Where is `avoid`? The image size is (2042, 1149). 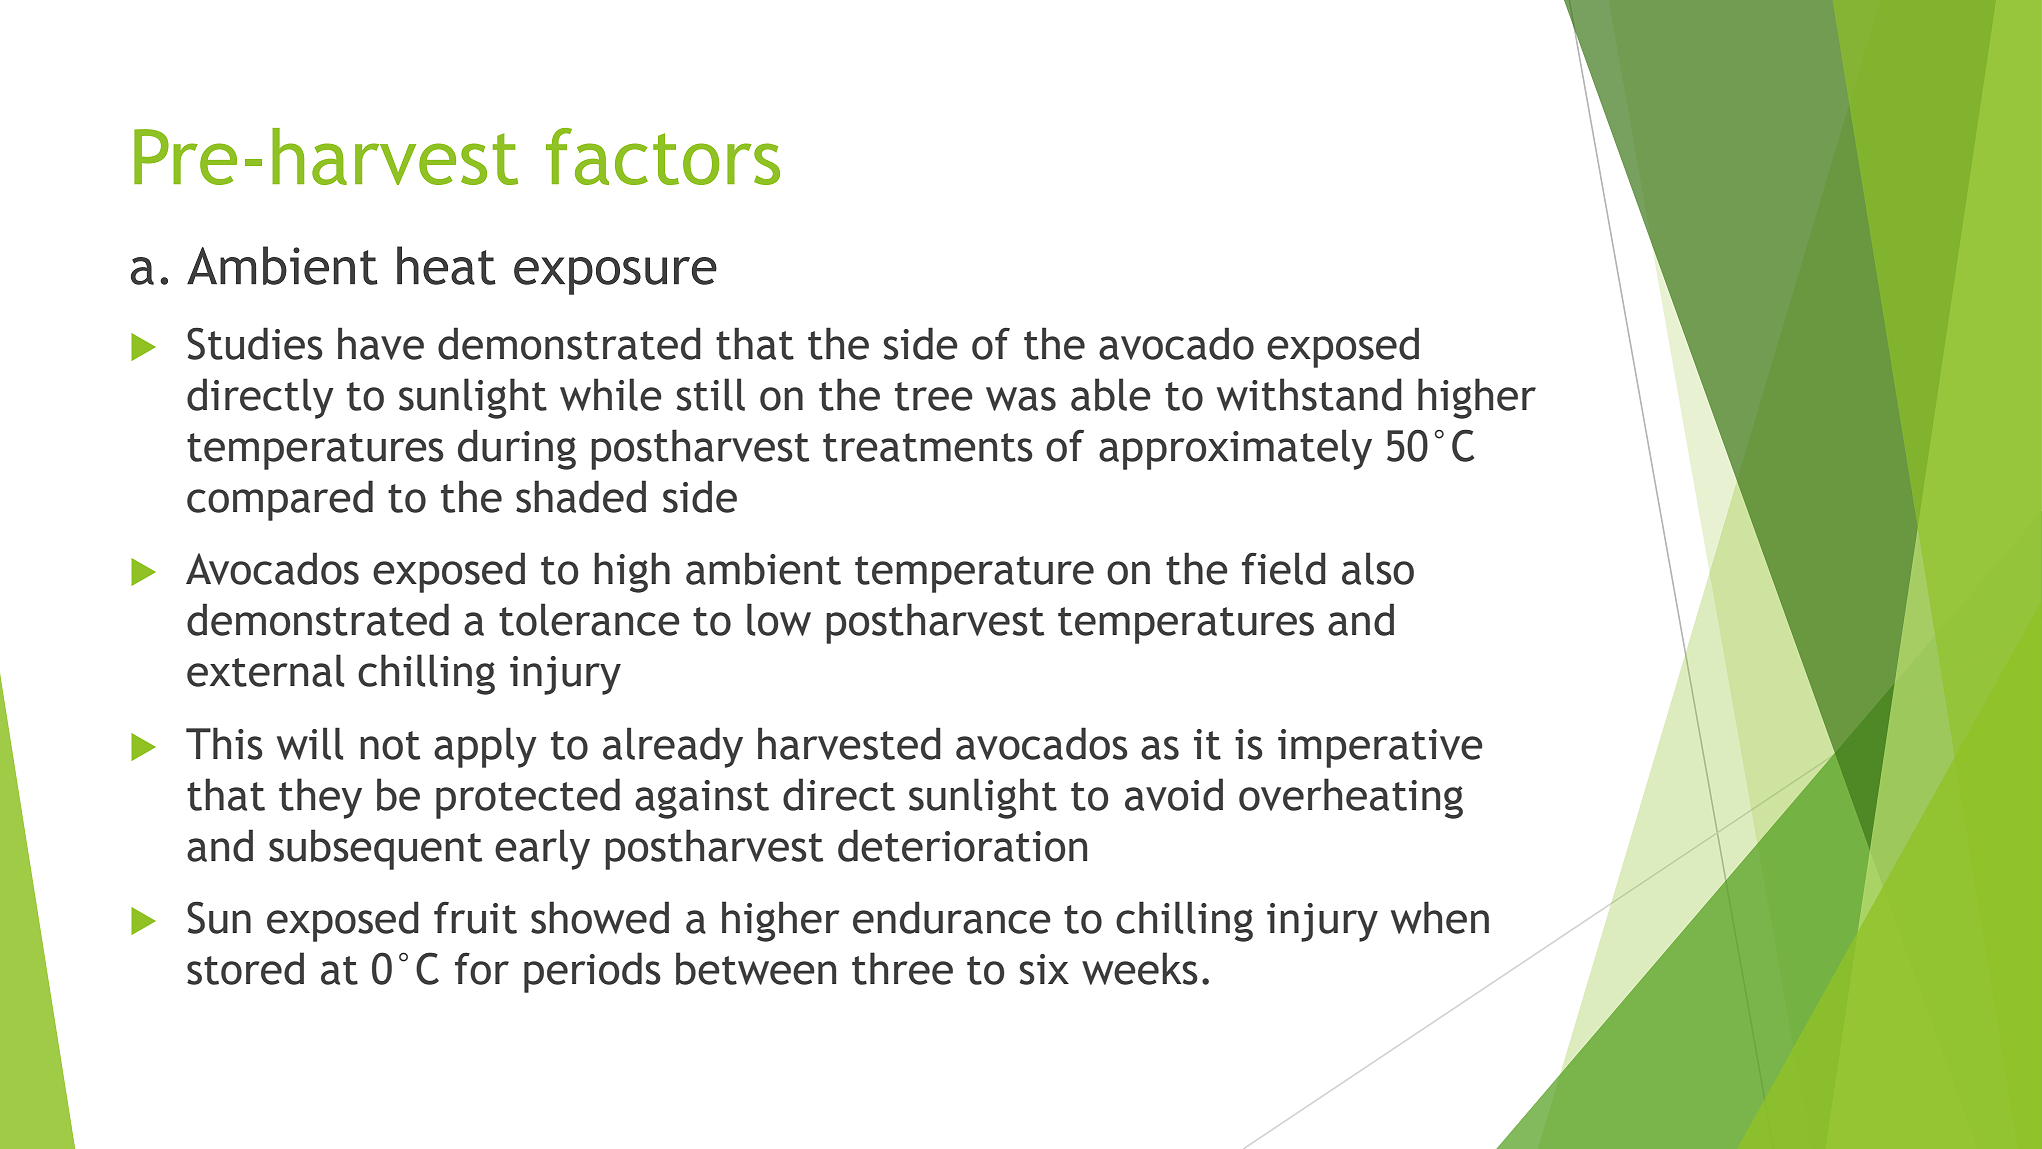
avoid is located at coordinates (1174, 794).
